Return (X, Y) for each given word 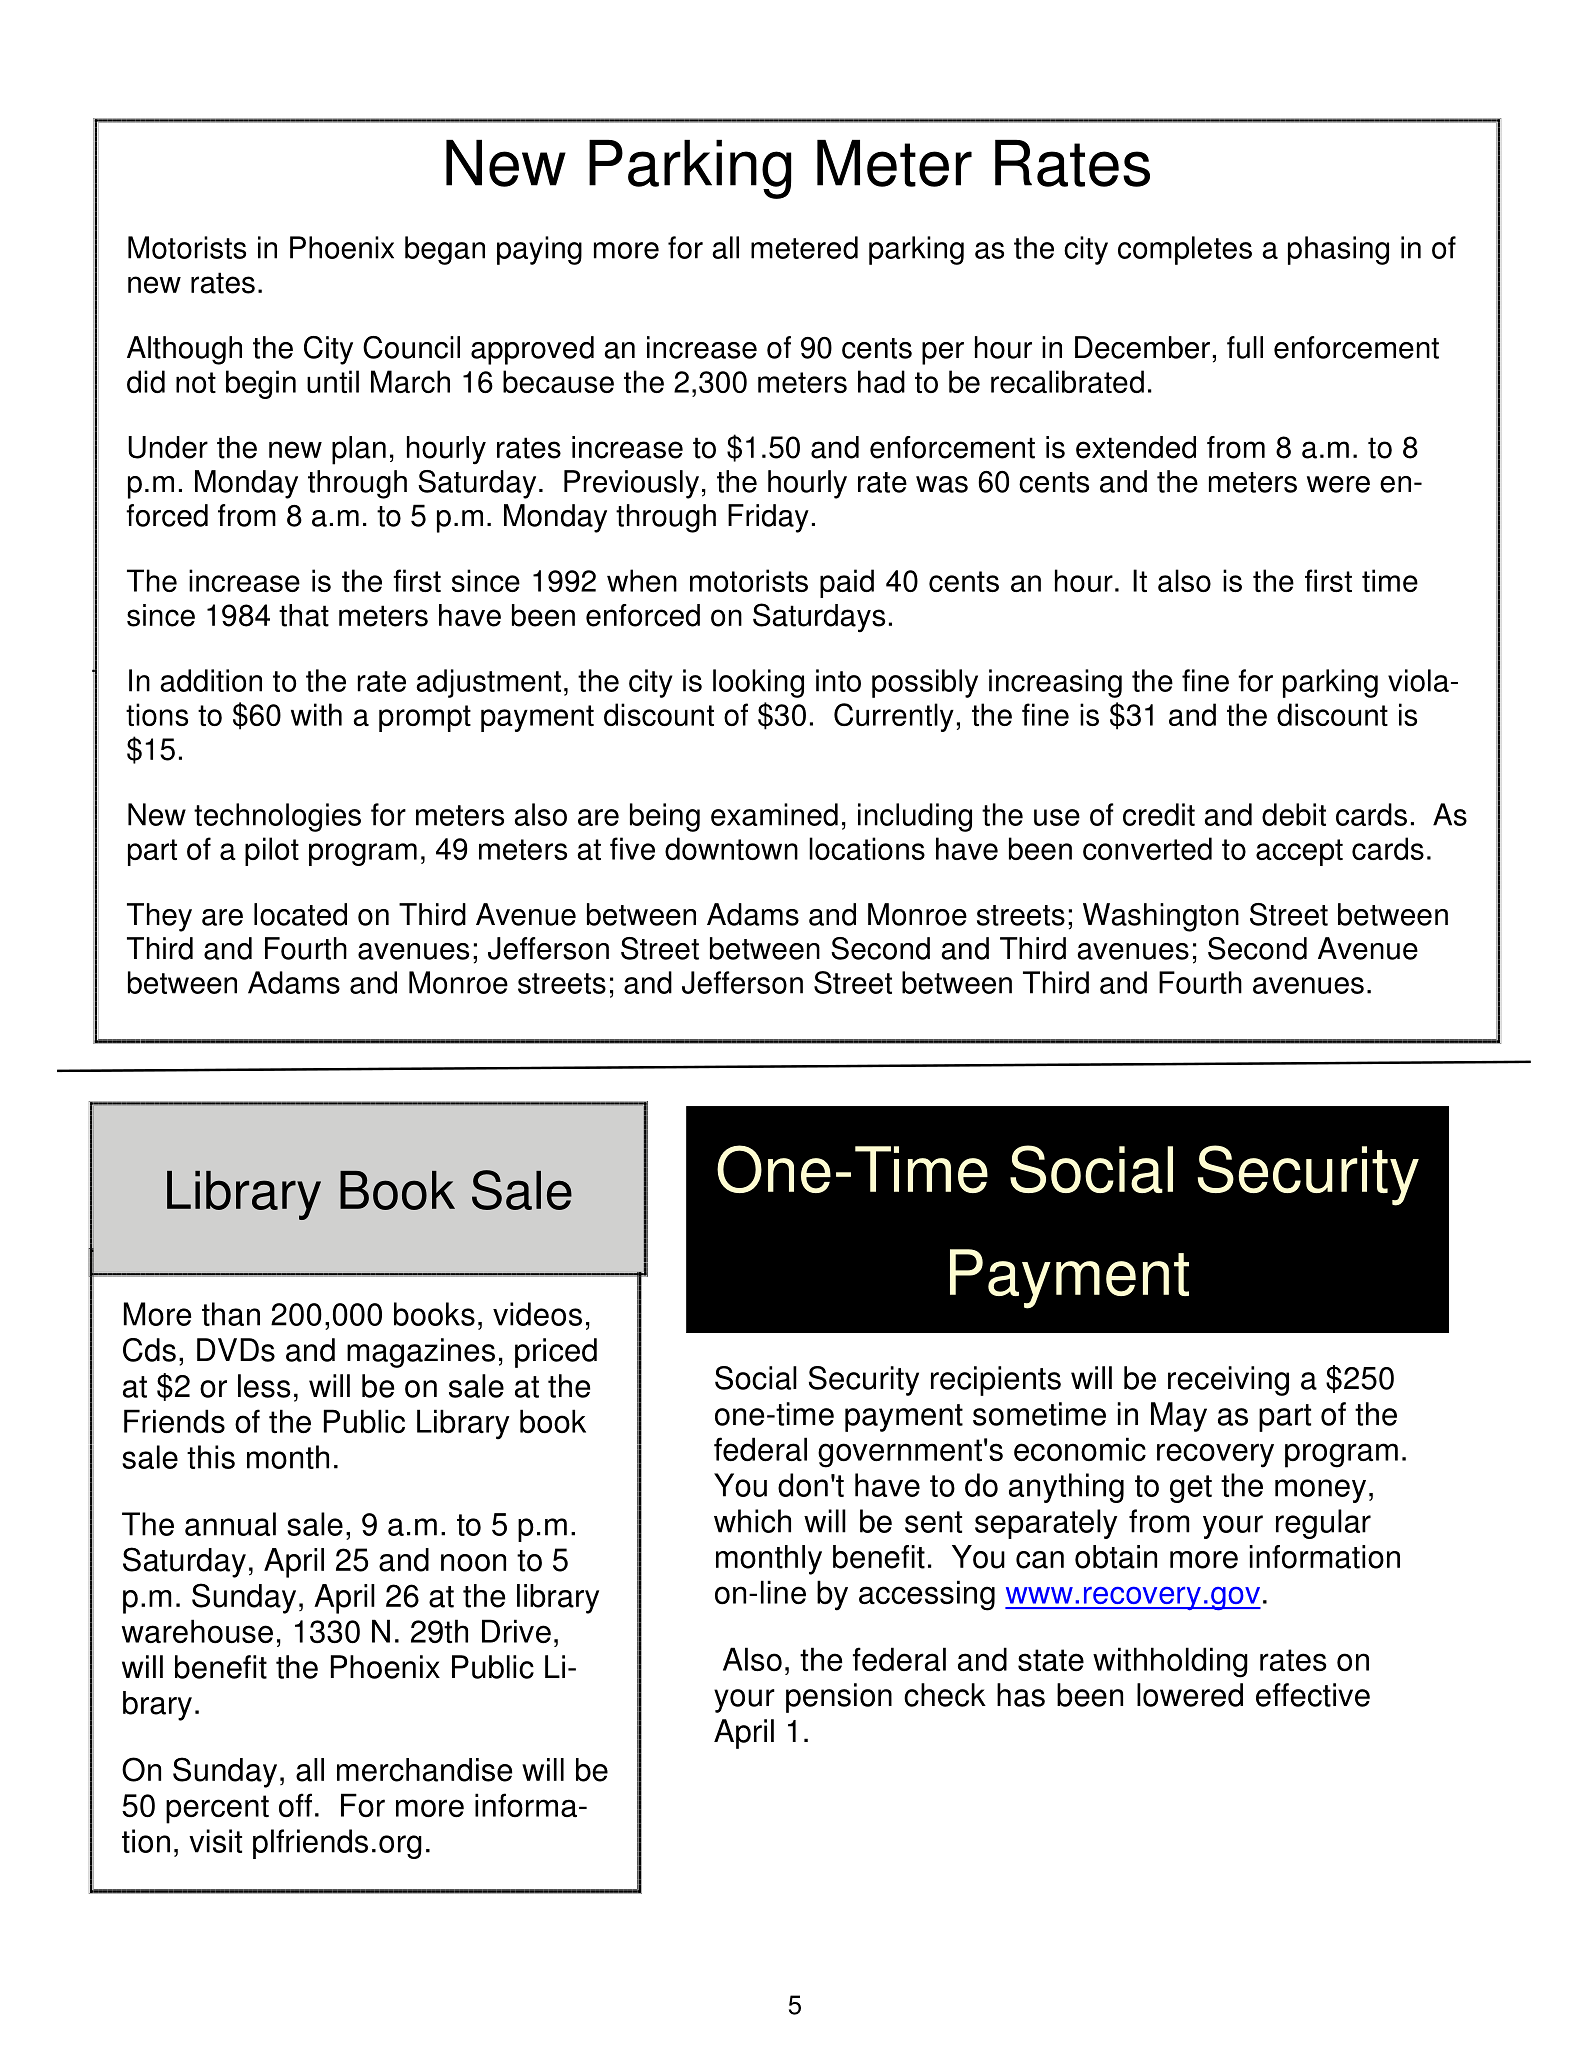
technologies (277, 817)
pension (839, 1698)
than (231, 1314)
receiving (1228, 1381)
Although (184, 350)
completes (1185, 250)
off (295, 1805)
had (881, 381)
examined (774, 814)
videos (537, 1314)
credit (1159, 814)
